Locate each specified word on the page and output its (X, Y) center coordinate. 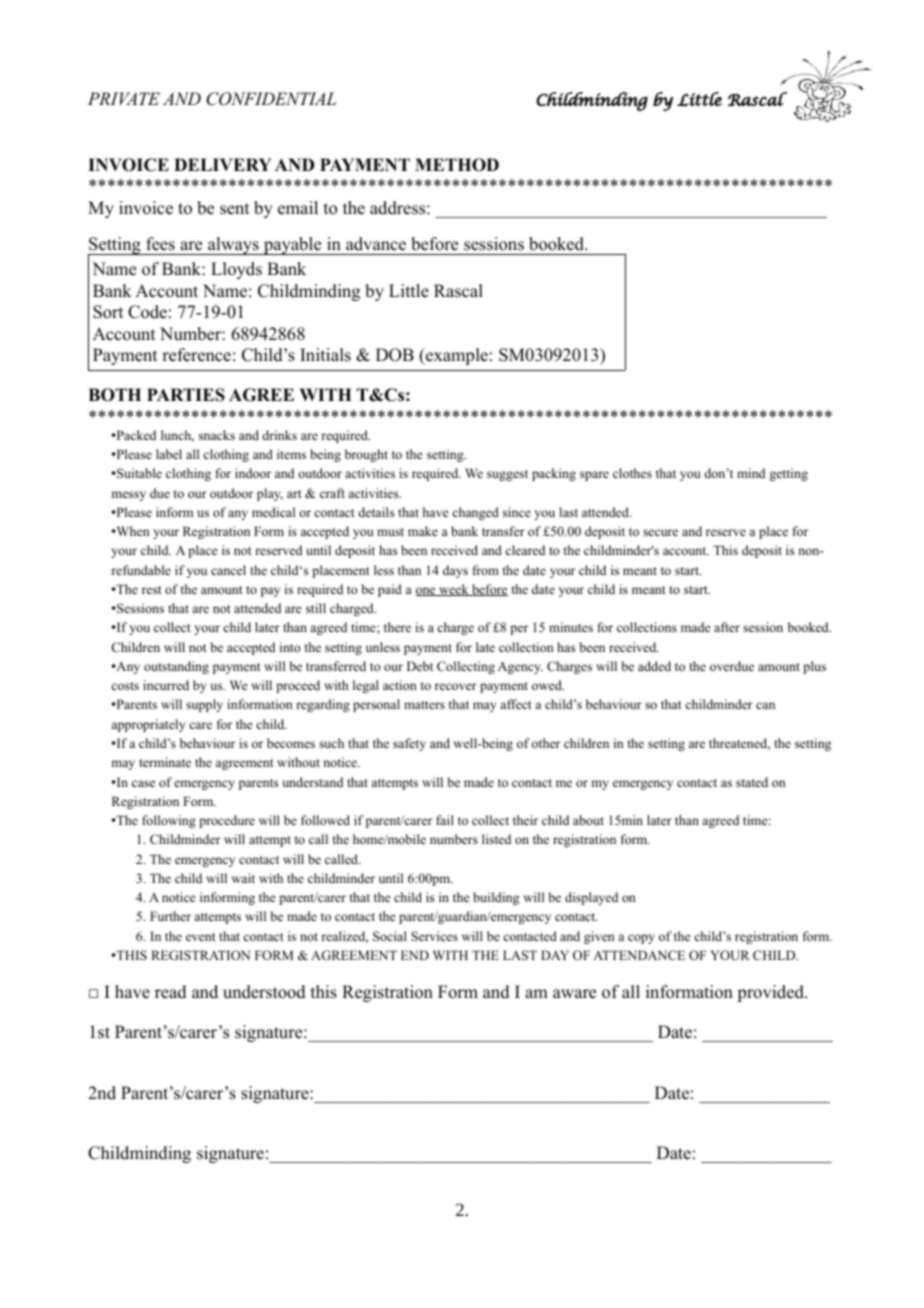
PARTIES (186, 395)
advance (376, 244)
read (171, 992)
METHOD (457, 165)
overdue (732, 666)
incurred (166, 685)
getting (788, 474)
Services (434, 936)
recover (456, 686)
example (456, 356)
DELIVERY (222, 164)
